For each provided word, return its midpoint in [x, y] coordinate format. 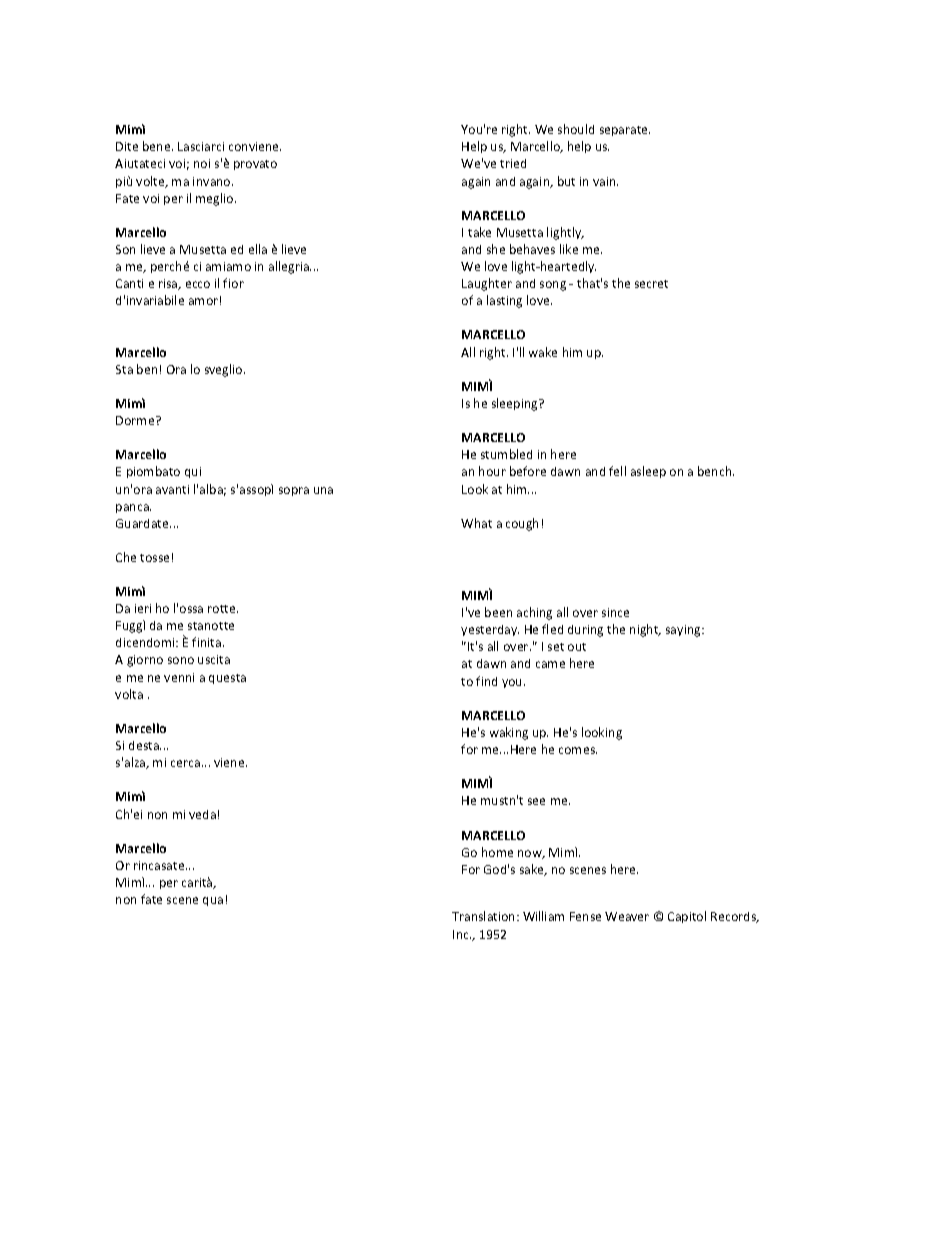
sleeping [516, 404]
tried [513, 163]
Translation [485, 916]
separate [625, 131]
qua [213, 901]
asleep [648, 472]
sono [181, 660]
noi [202, 163]
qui [193, 472]
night [645, 630]
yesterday [490, 630]
